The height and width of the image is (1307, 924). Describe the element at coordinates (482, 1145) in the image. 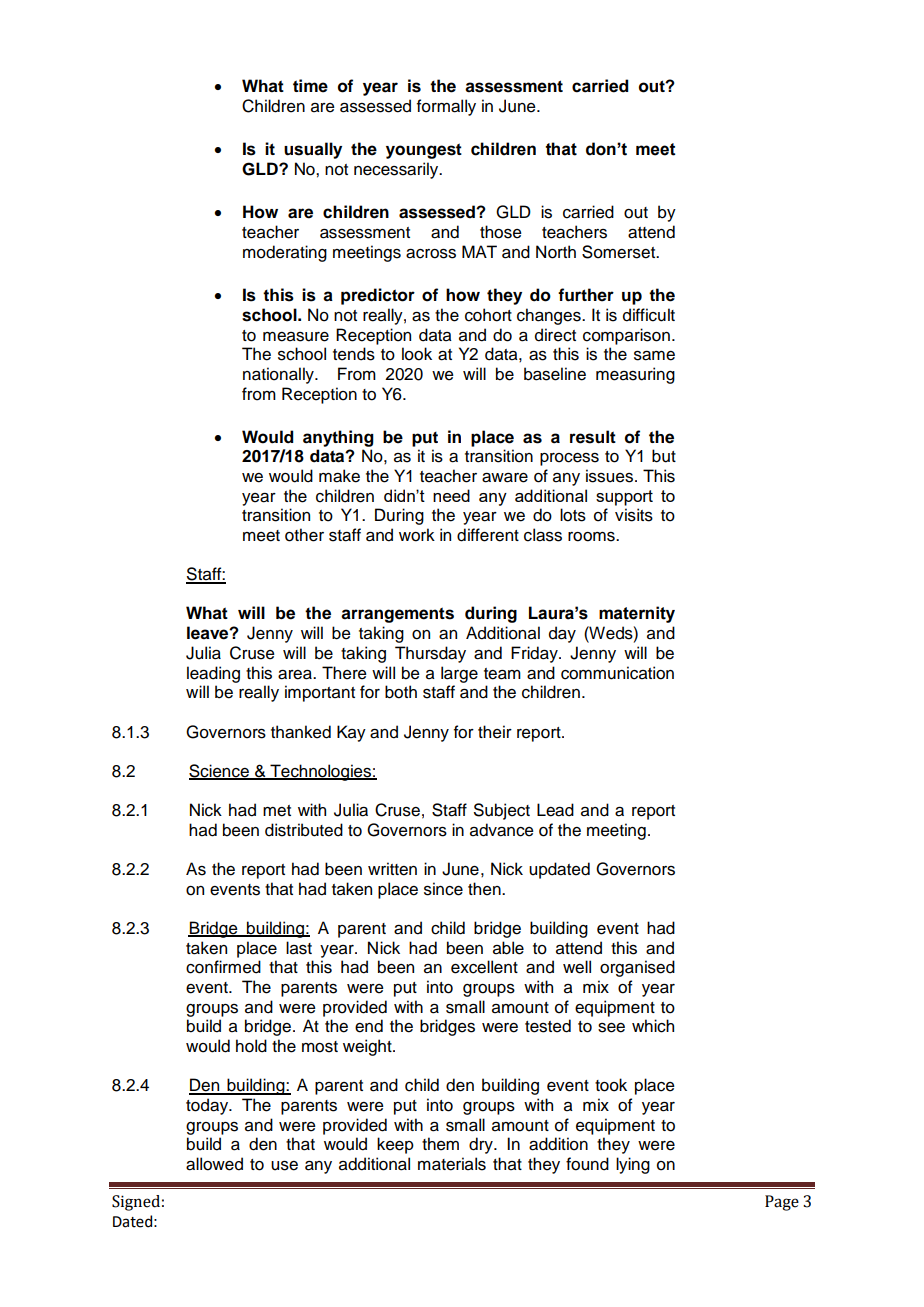

I see `dry` at that location.
